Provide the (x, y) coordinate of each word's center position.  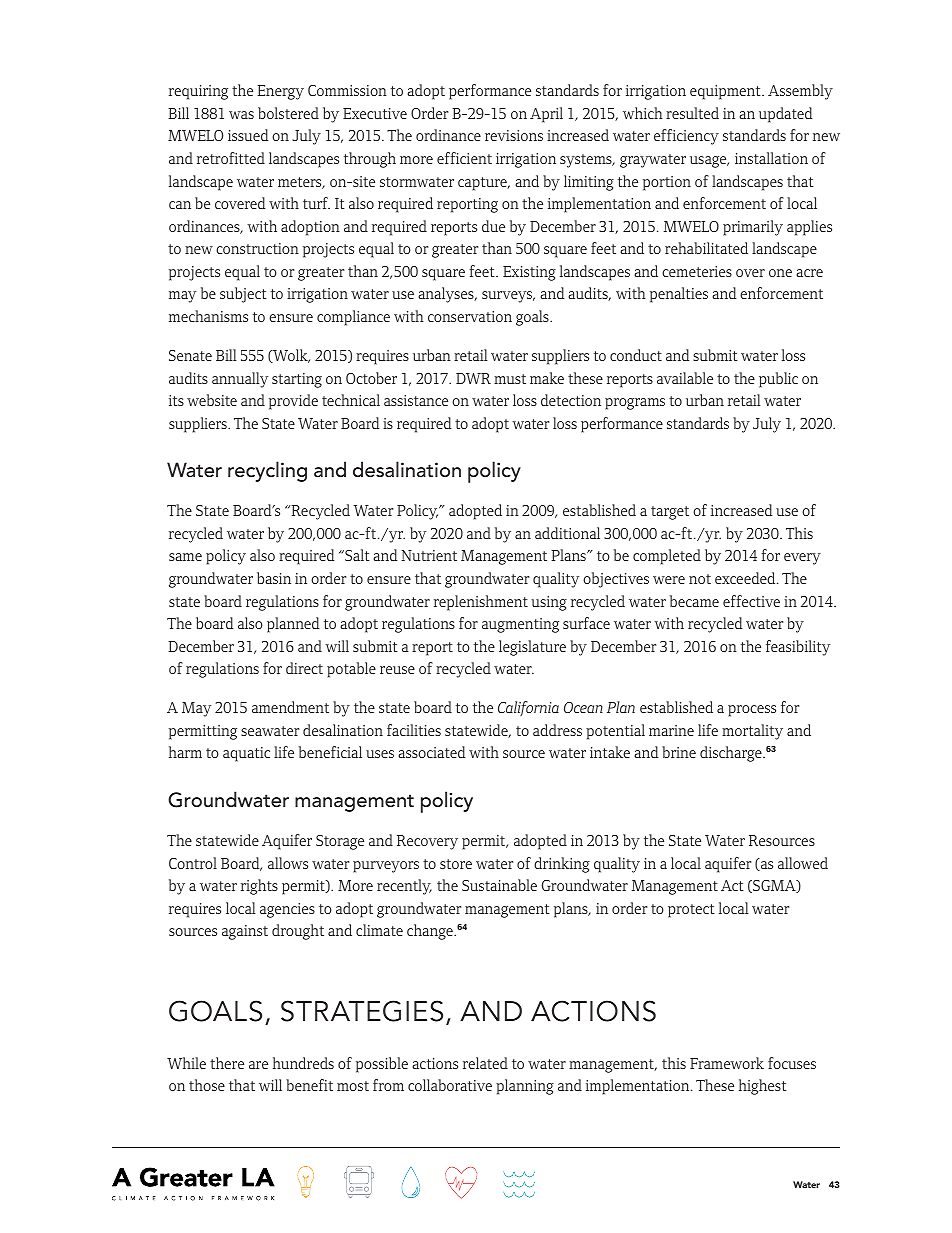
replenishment (481, 603)
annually (240, 380)
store (456, 864)
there (227, 1063)
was (241, 115)
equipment (726, 92)
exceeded (746, 578)
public (778, 380)
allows (288, 863)
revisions (514, 135)
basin (274, 578)
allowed (803, 863)
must (510, 379)
